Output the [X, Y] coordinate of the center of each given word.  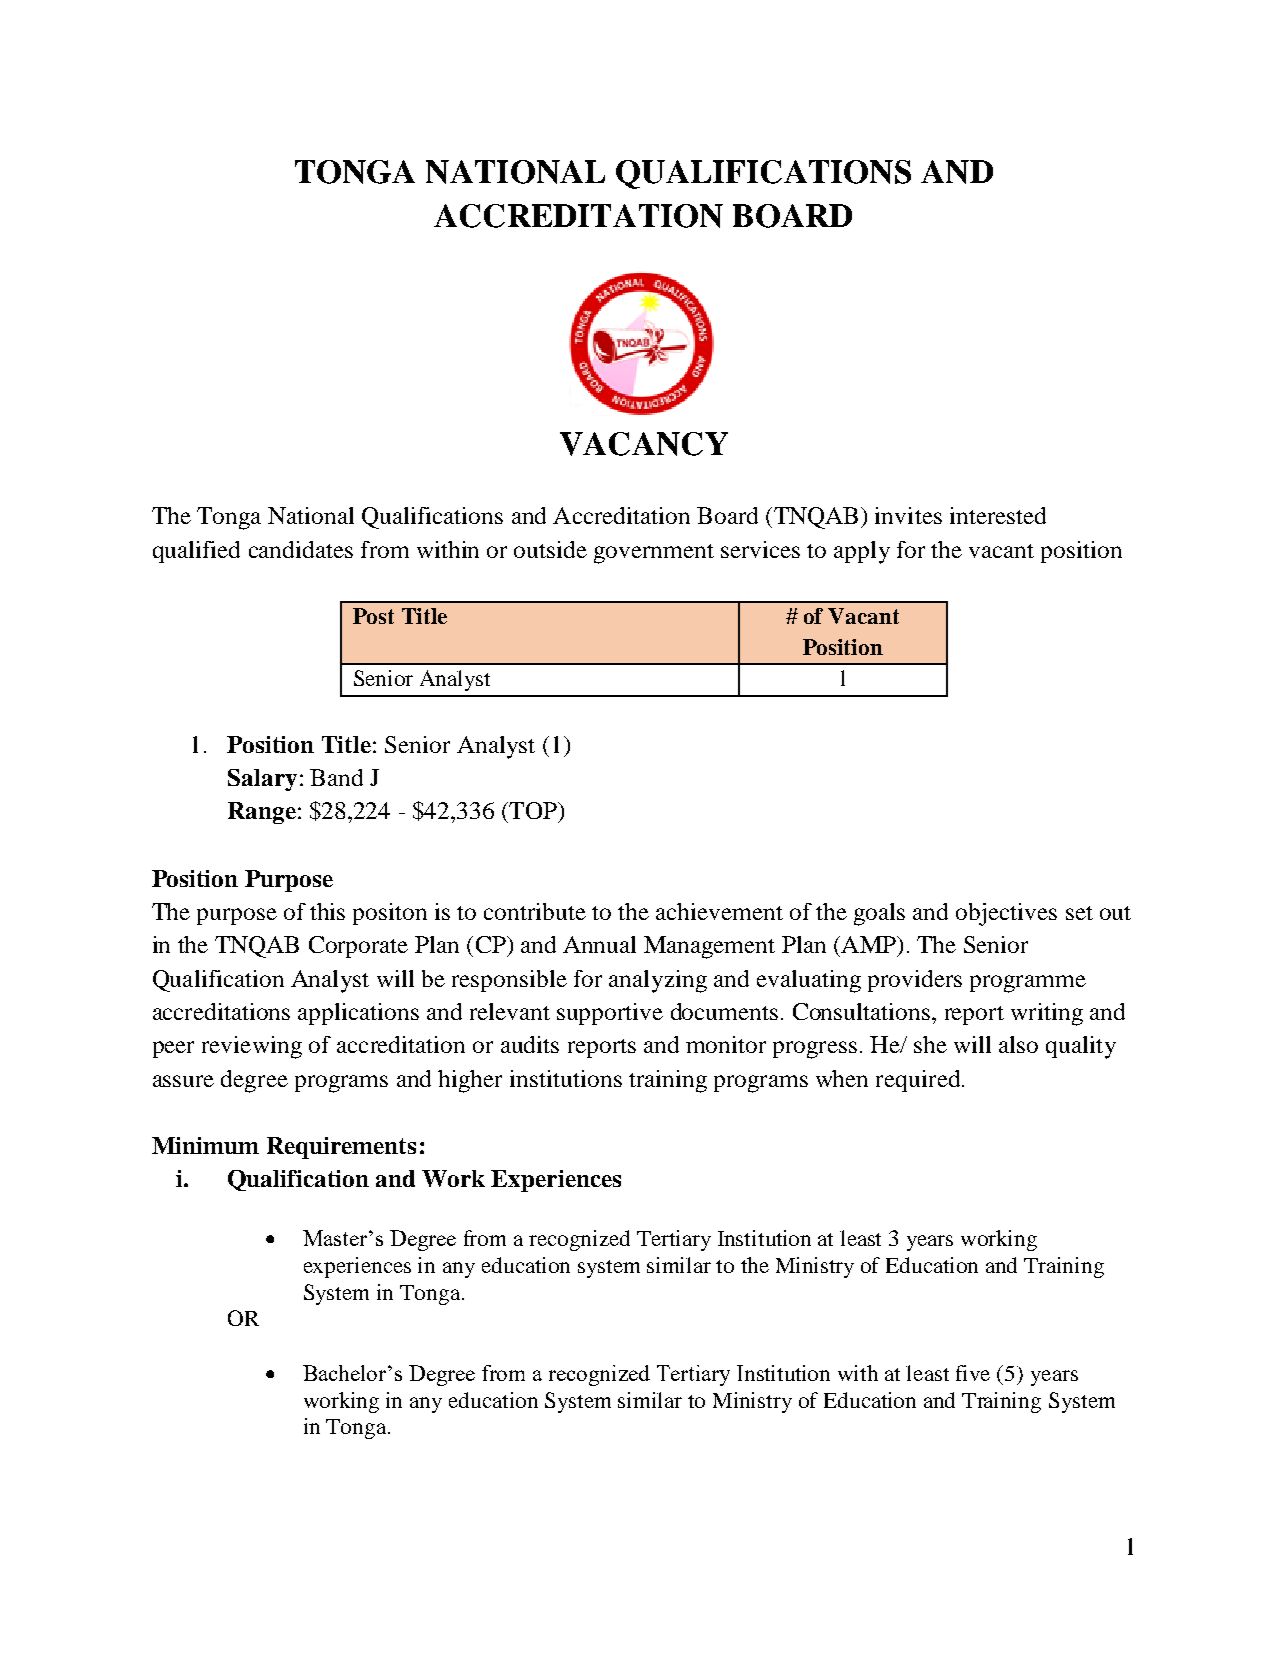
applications [358, 1014]
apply [862, 552]
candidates [301, 549]
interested [998, 515]
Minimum [205, 1145]
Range [262, 813]
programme [1028, 984]
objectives [1006, 914]
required [919, 1081]
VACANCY [644, 444]
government [654, 554]
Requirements [341, 1148]
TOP [533, 810]
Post [373, 616]
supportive [610, 1014]
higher [470, 1081]
